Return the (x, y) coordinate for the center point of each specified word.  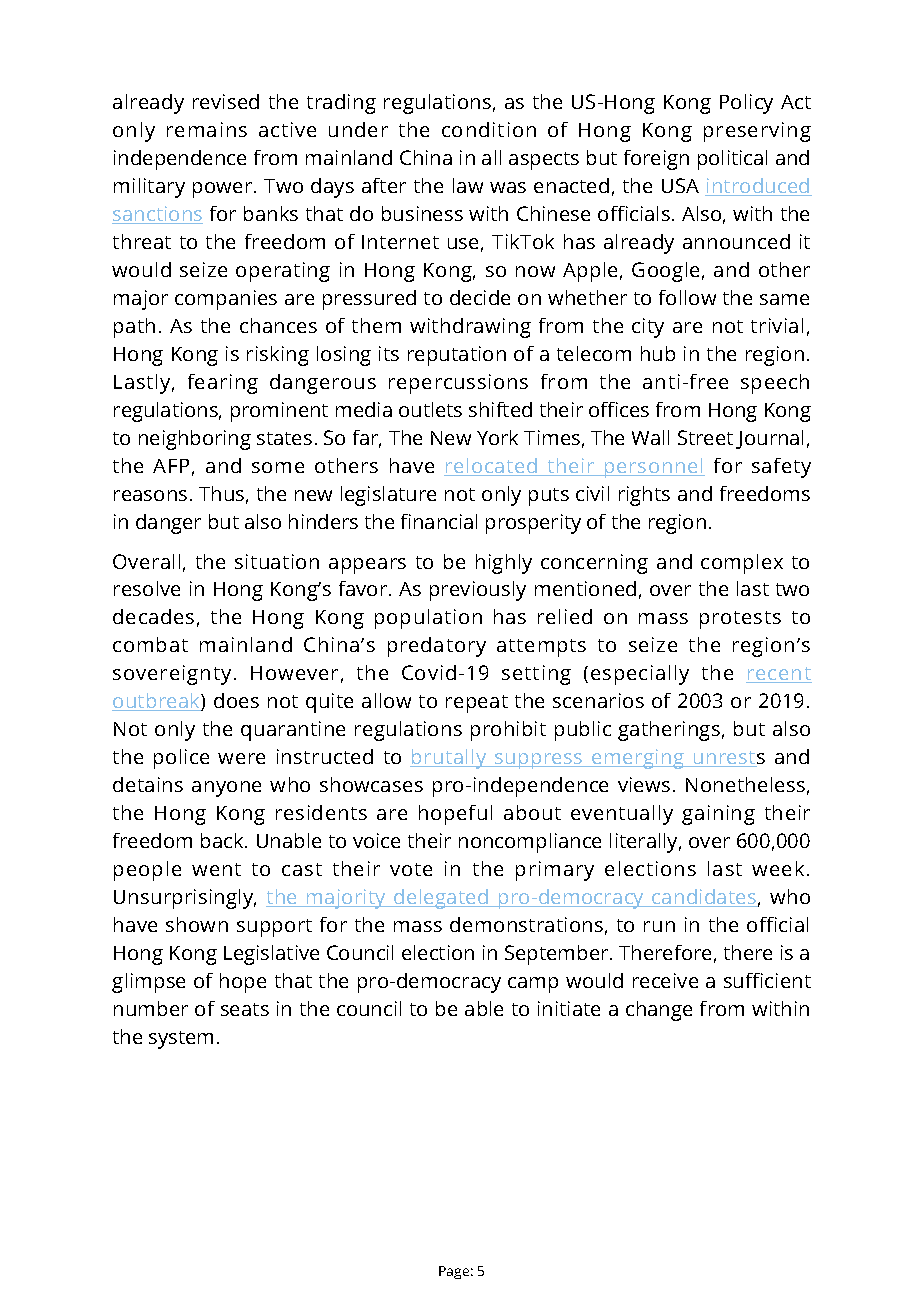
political (732, 160)
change (659, 1011)
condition (489, 129)
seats (245, 1009)
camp (533, 985)
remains (207, 129)
